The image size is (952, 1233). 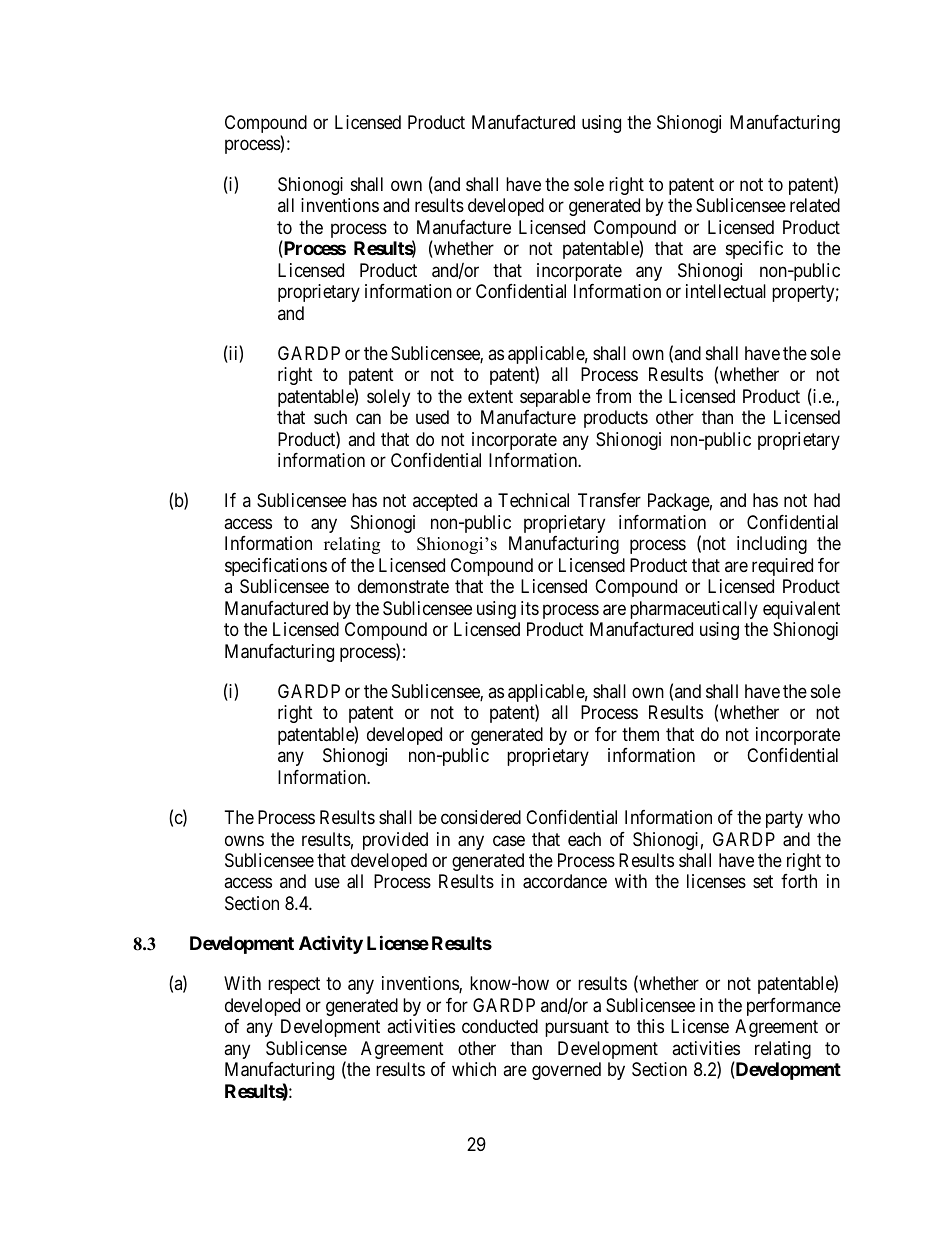 I want to click on respect, so click(x=294, y=986).
